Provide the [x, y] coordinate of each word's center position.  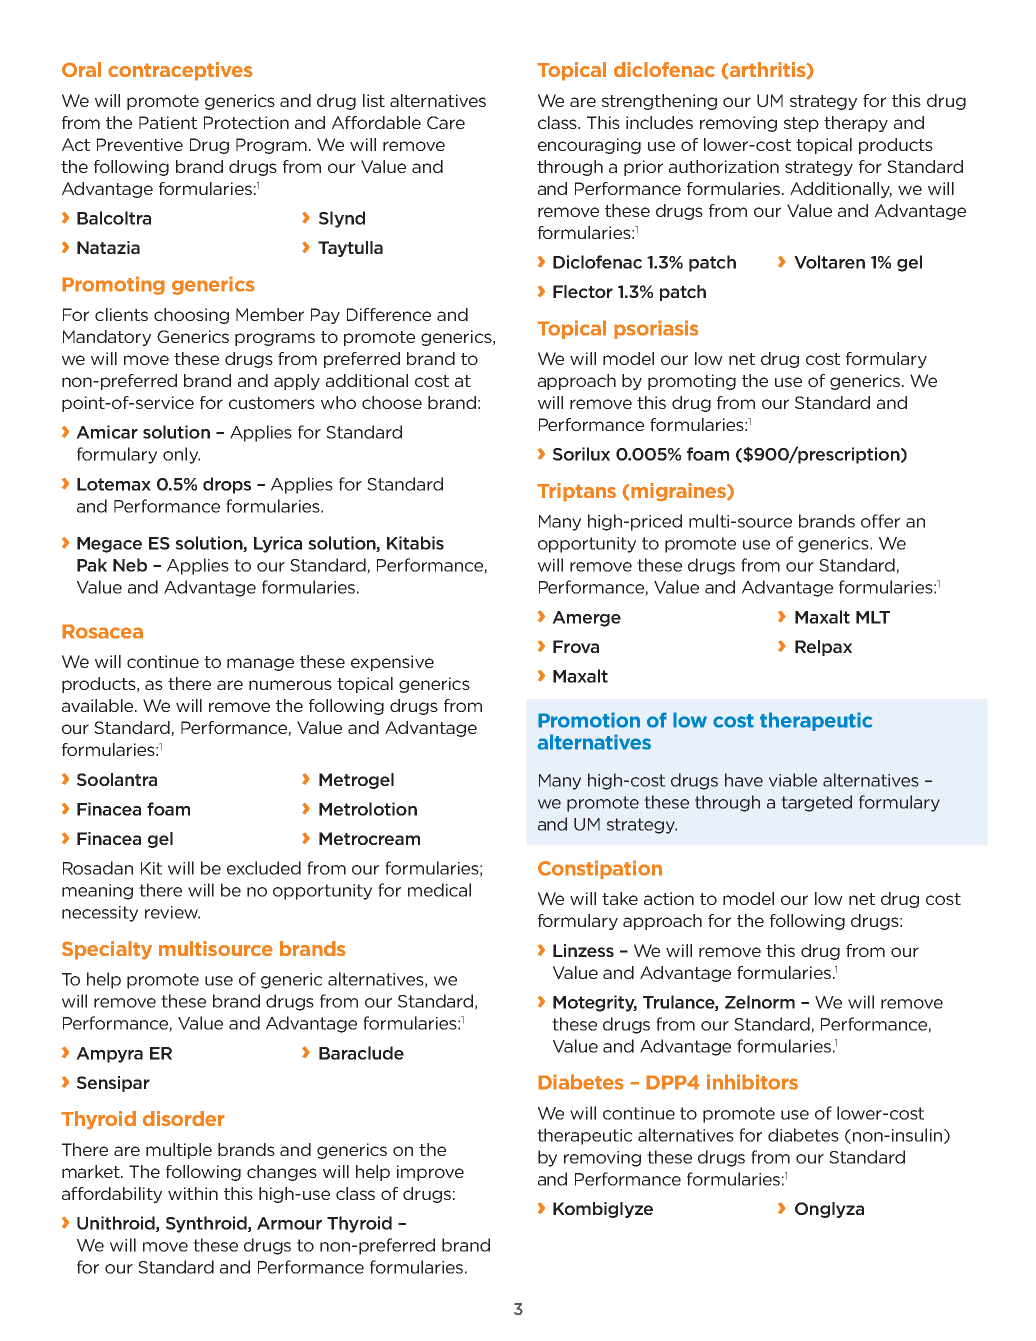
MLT [873, 617]
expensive [392, 663]
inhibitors [752, 1082]
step [801, 124]
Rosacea [102, 631]
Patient [168, 122]
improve [430, 1173]
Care [446, 122]
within [193, 1193]
